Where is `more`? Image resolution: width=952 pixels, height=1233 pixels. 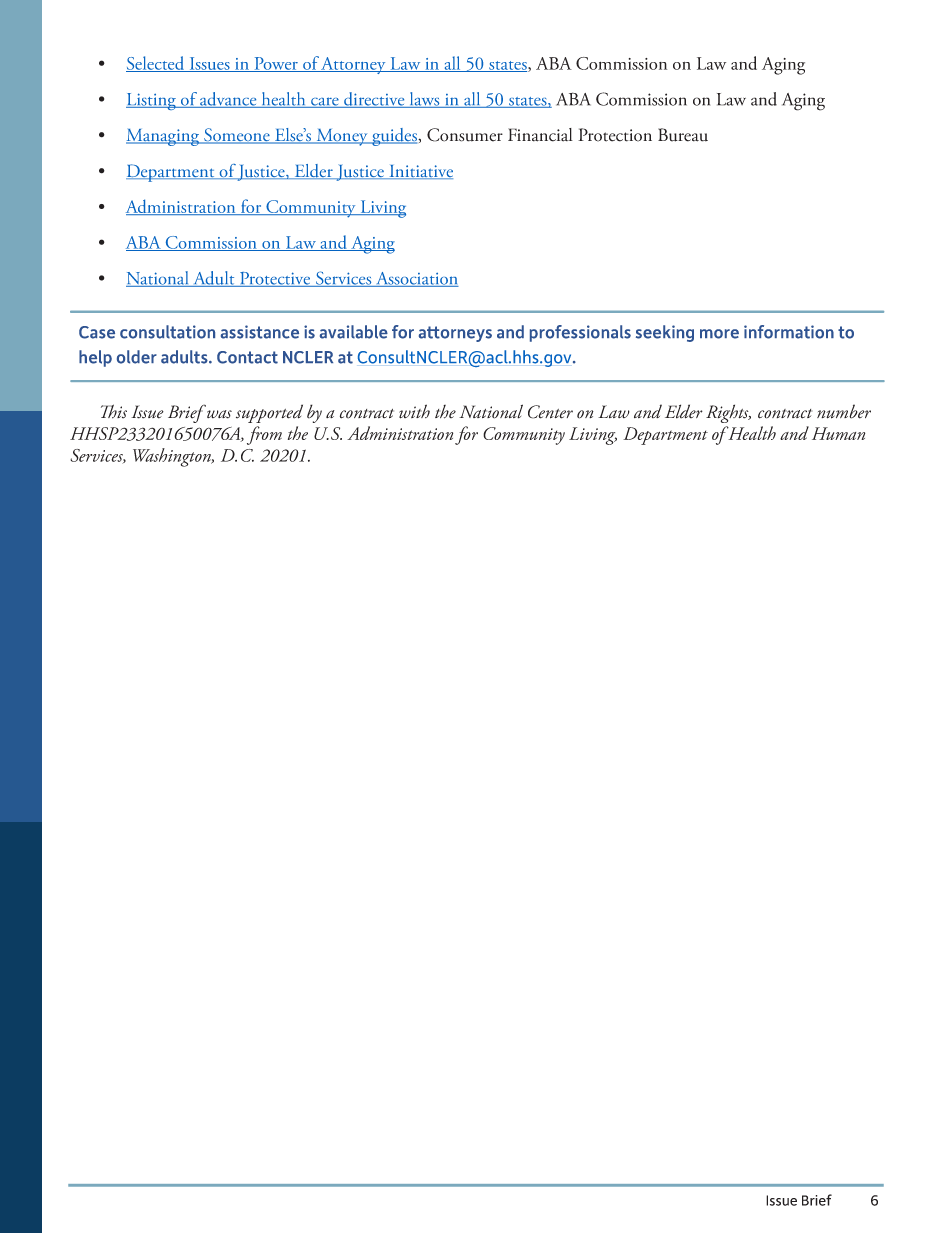 more is located at coordinates (719, 334).
